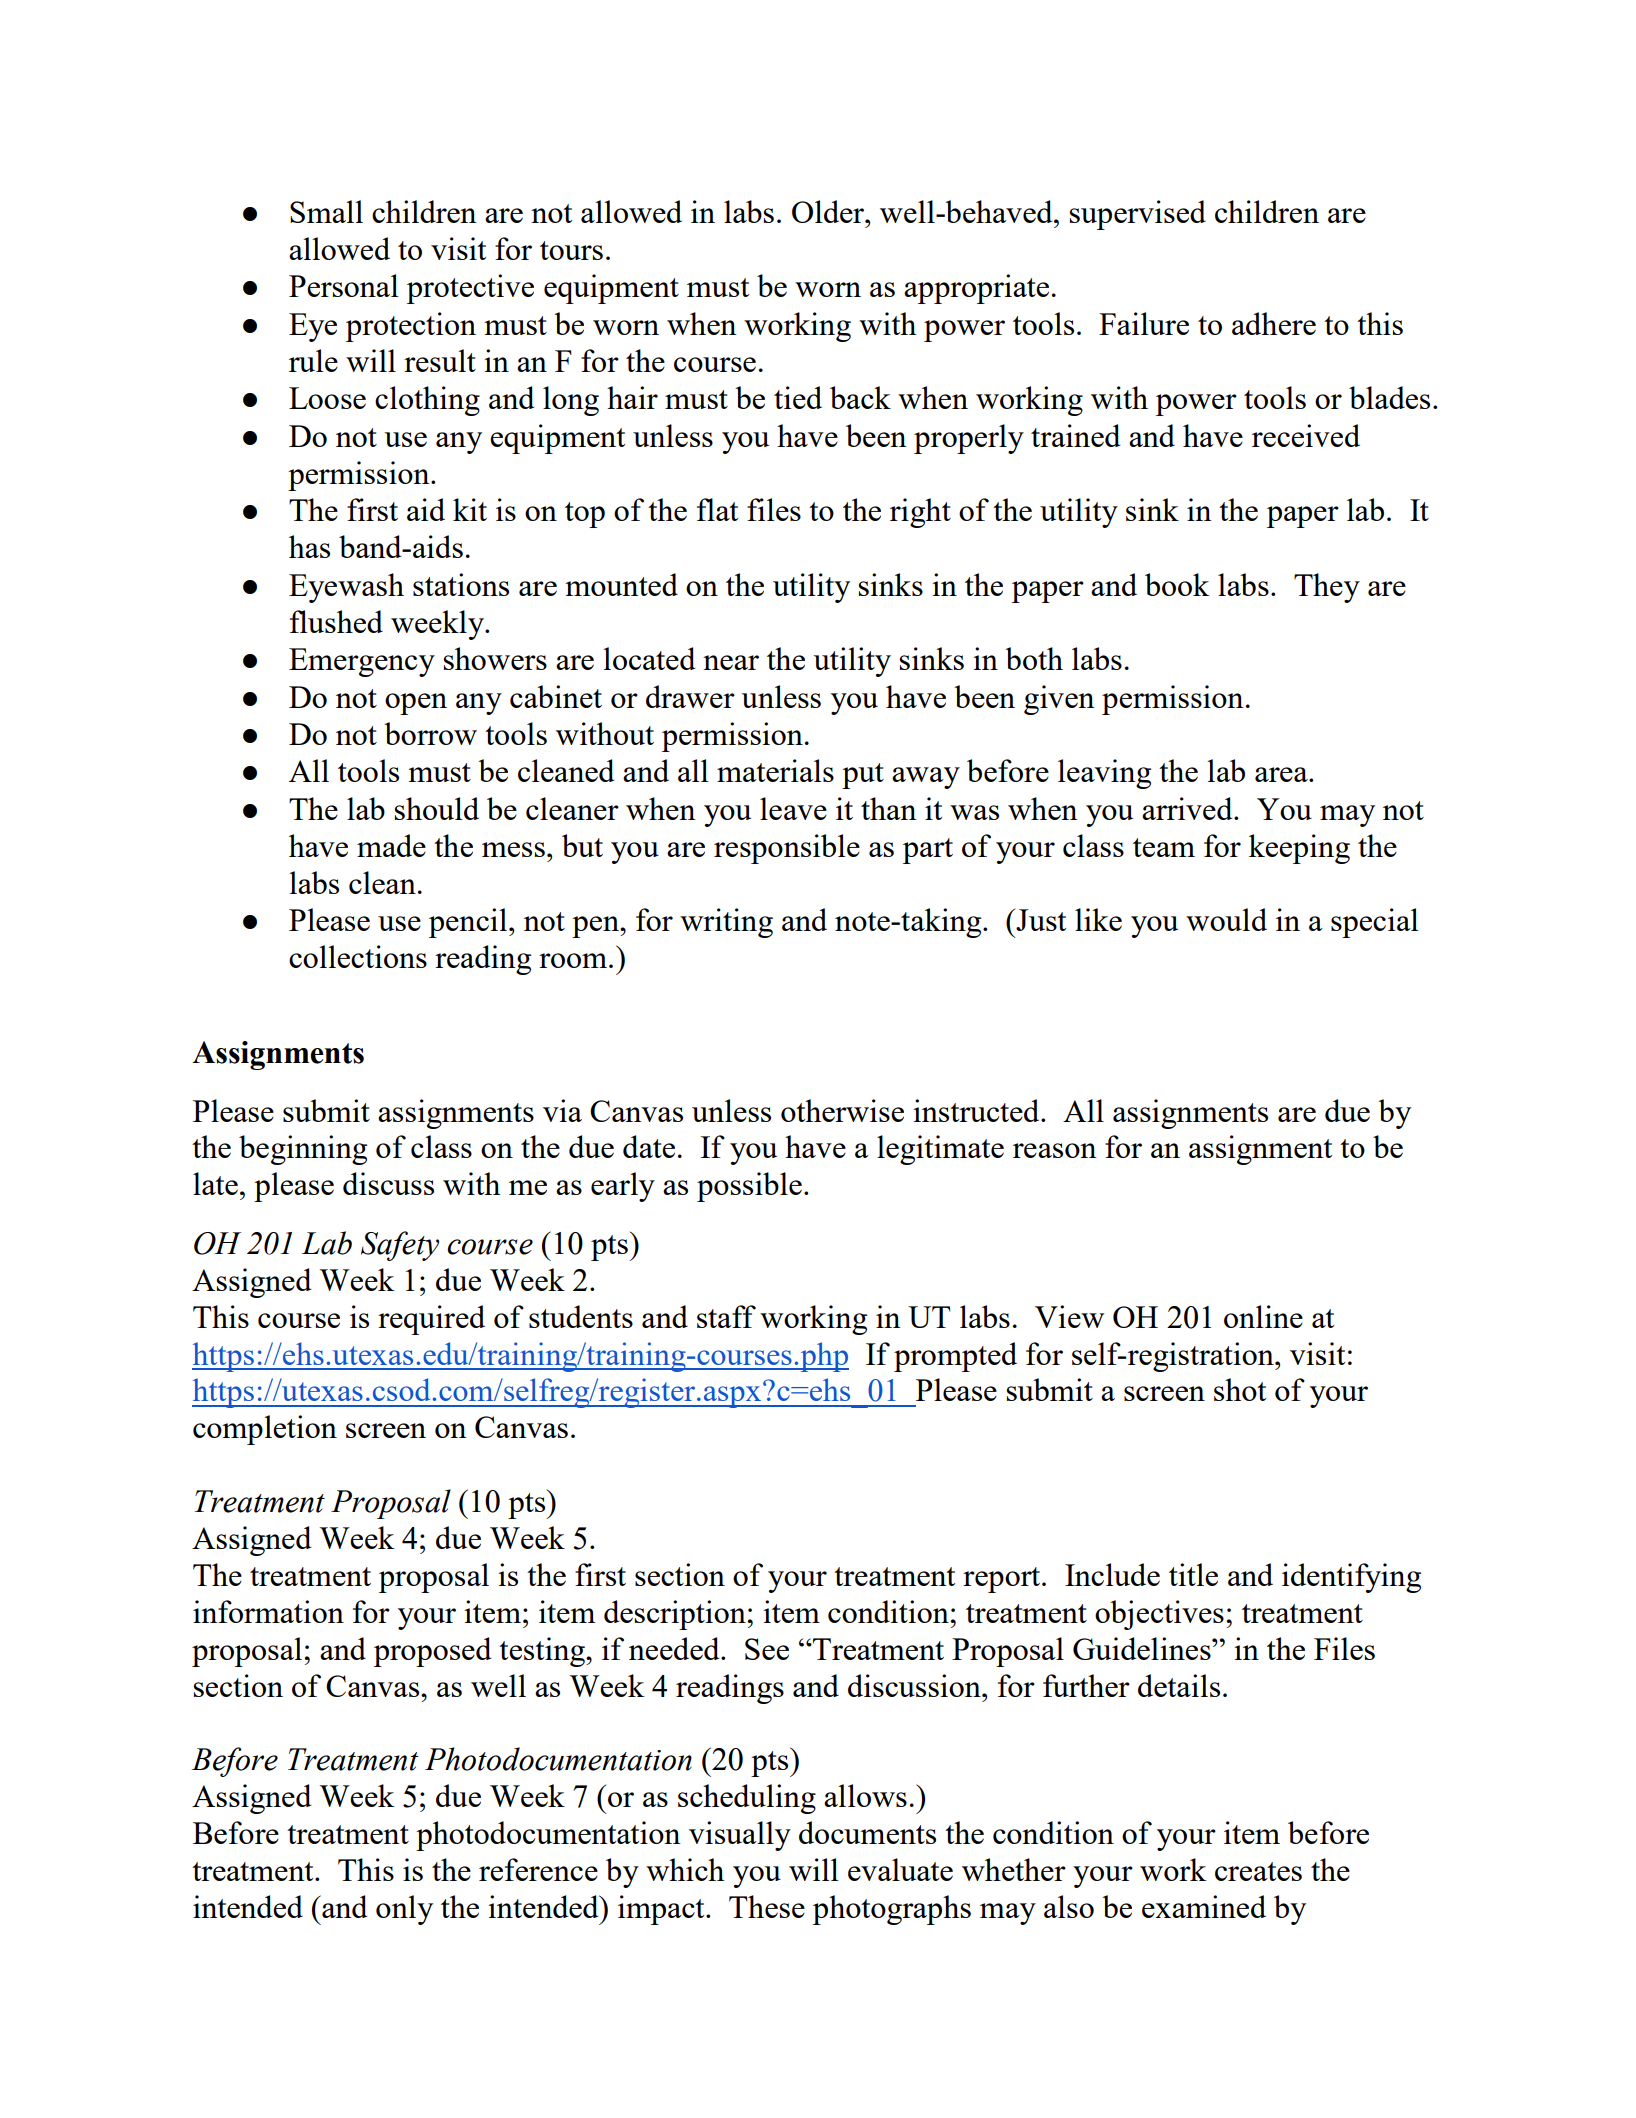 This image has height=2118, width=1636. What do you see at coordinates (1226, 919) in the image?
I see `would` at bounding box center [1226, 919].
